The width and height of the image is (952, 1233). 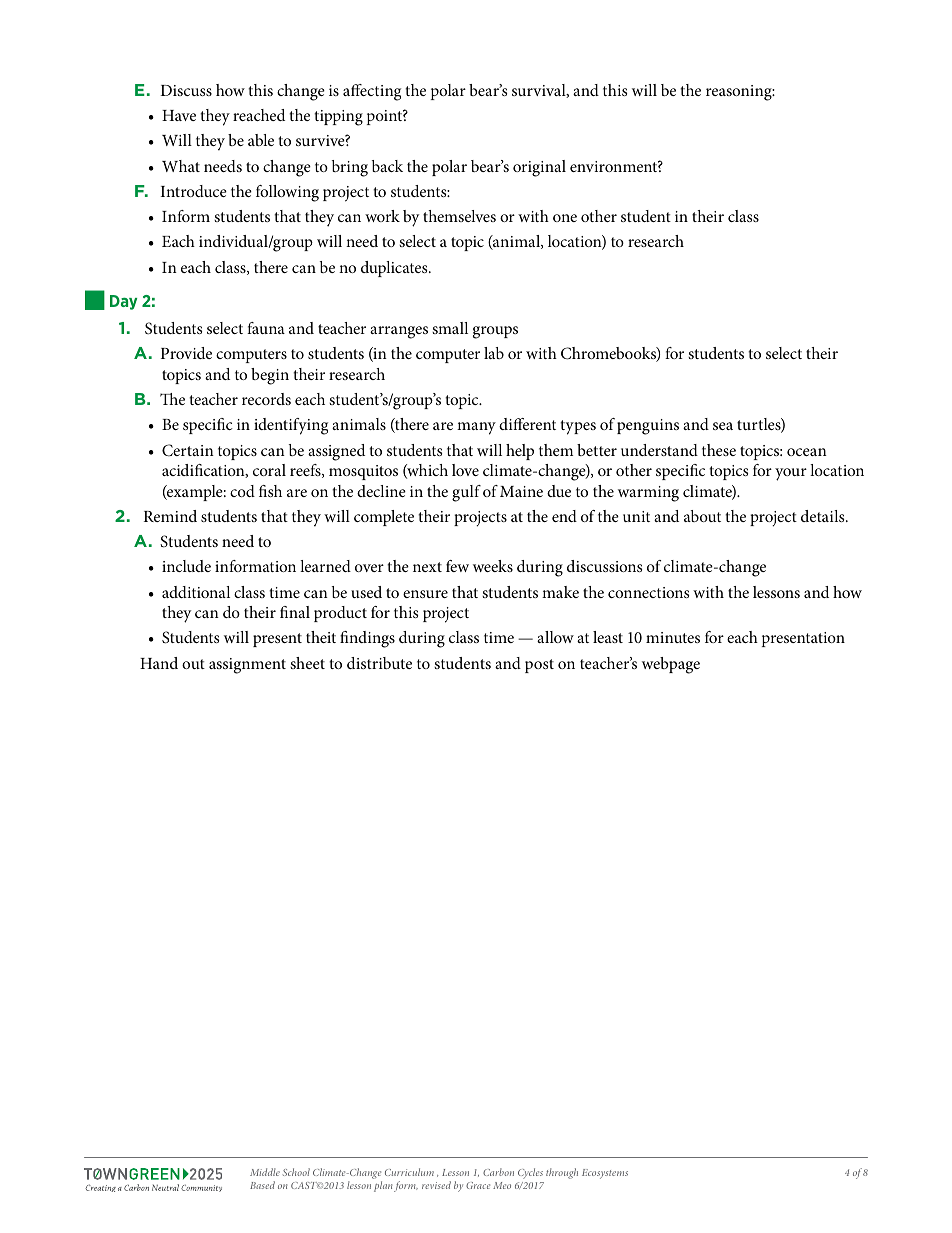 I want to click on cod, so click(x=242, y=491).
